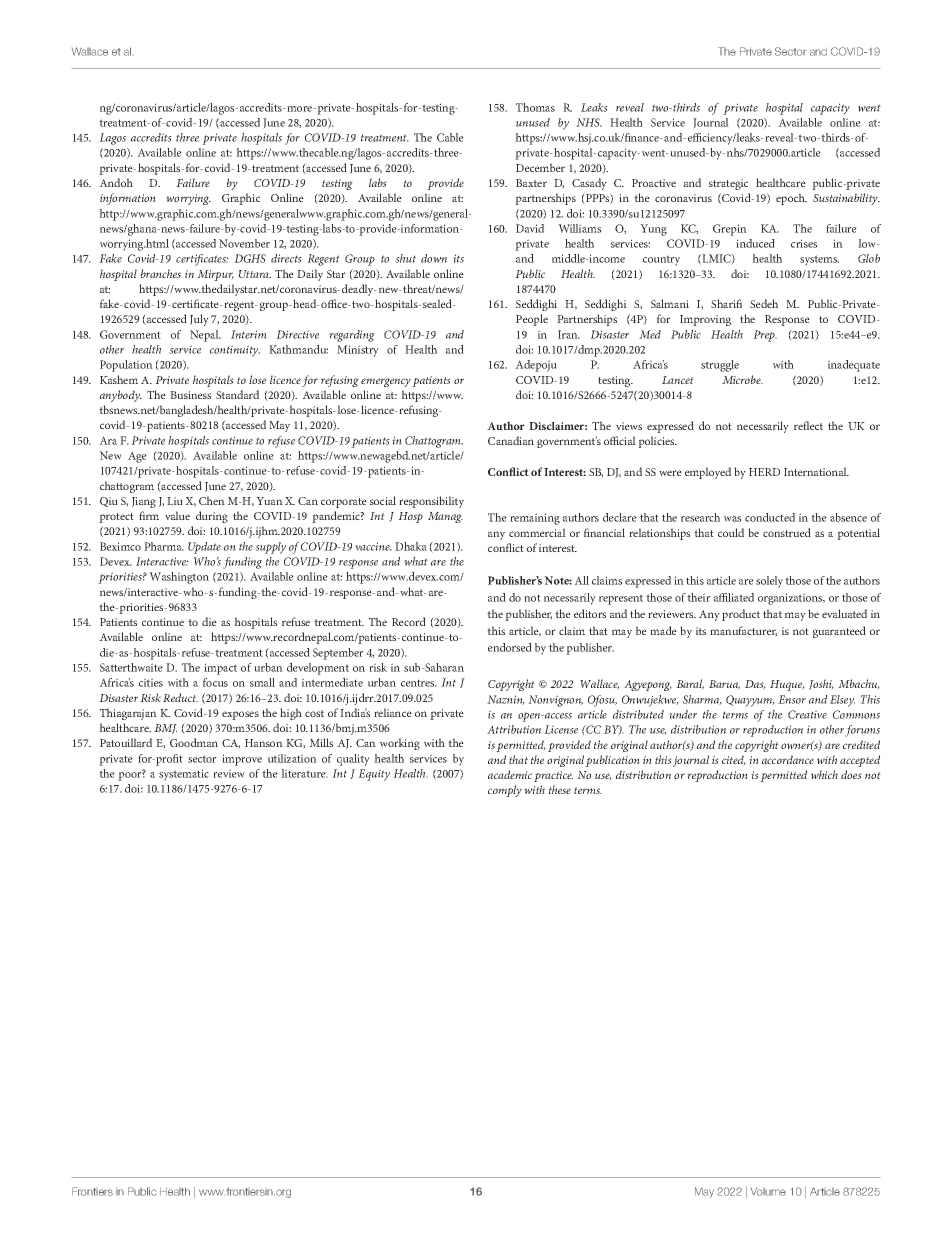 The height and width of the page is (1247, 952). Describe the element at coordinates (728, 184) in the page. I see `strategic` at that location.
